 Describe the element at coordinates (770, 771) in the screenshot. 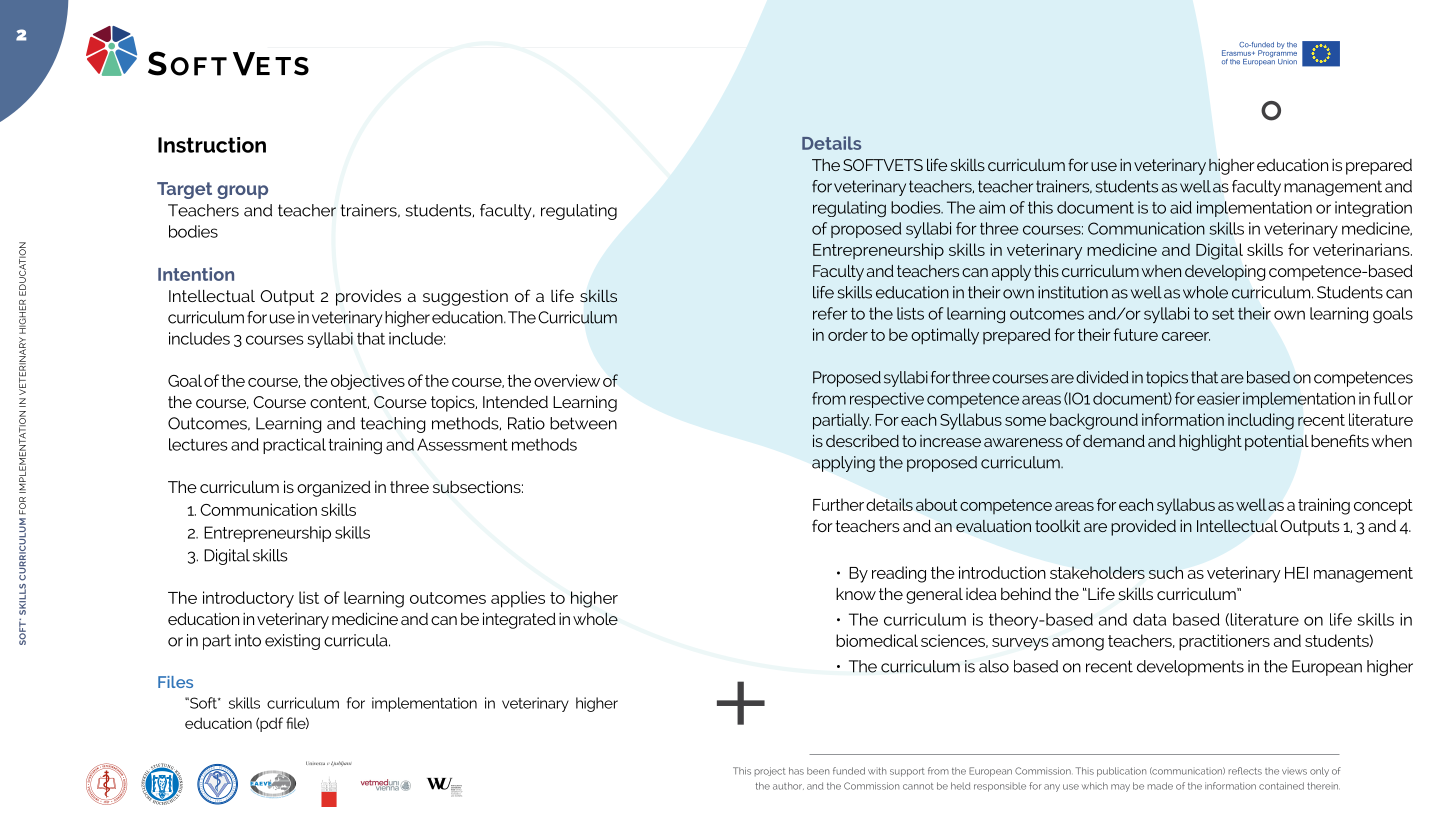

I see `project` at that location.
